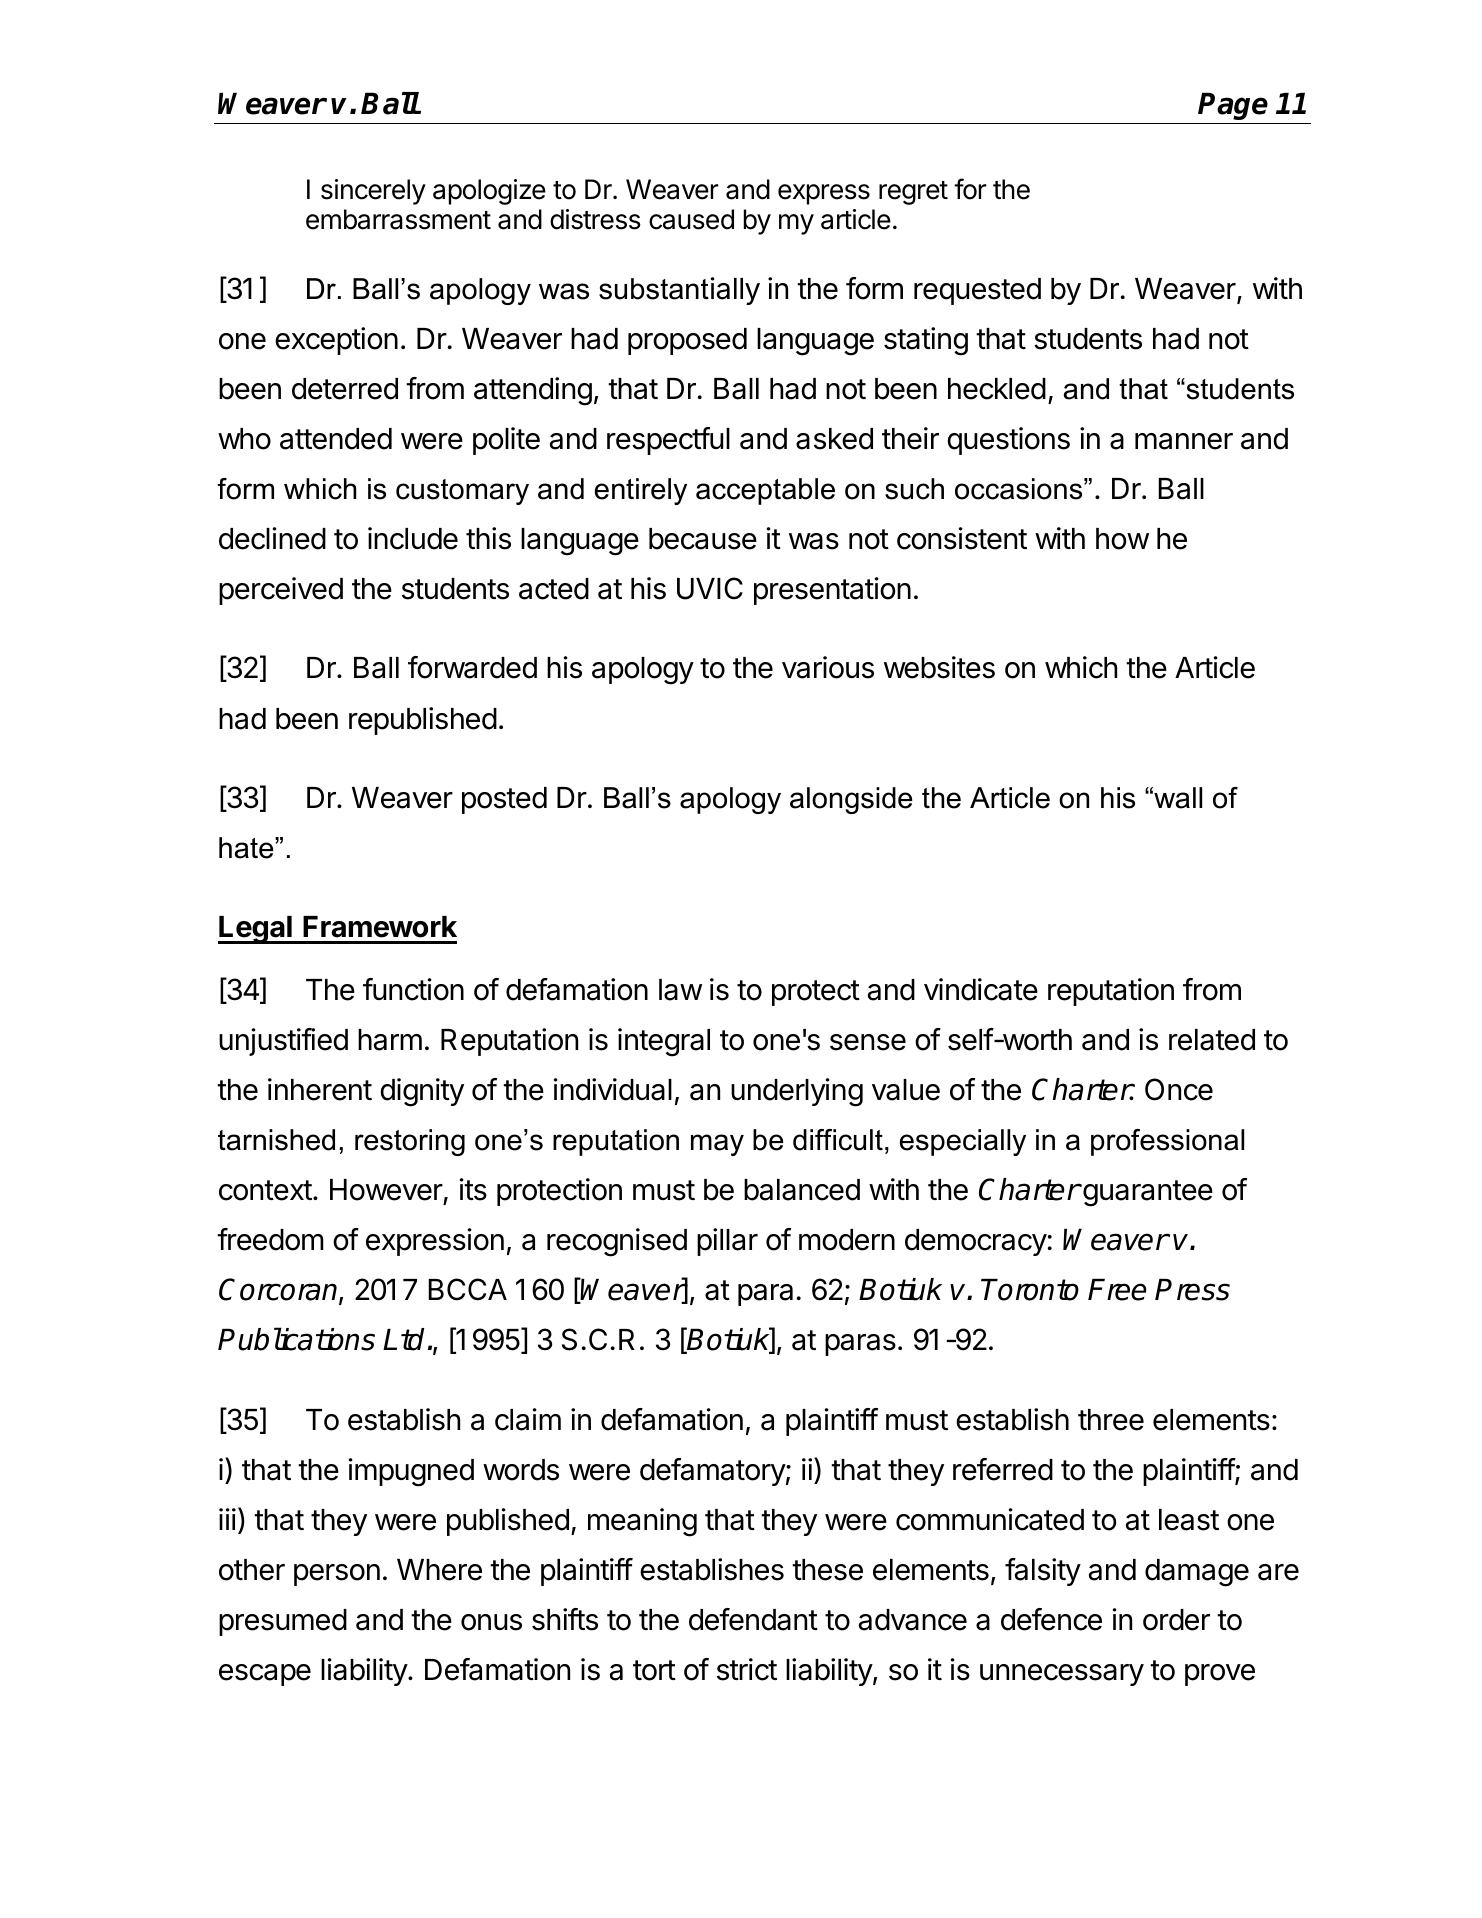 The height and width of the screenshot is (1918, 1482). I want to click on sincerely, so click(373, 192).
